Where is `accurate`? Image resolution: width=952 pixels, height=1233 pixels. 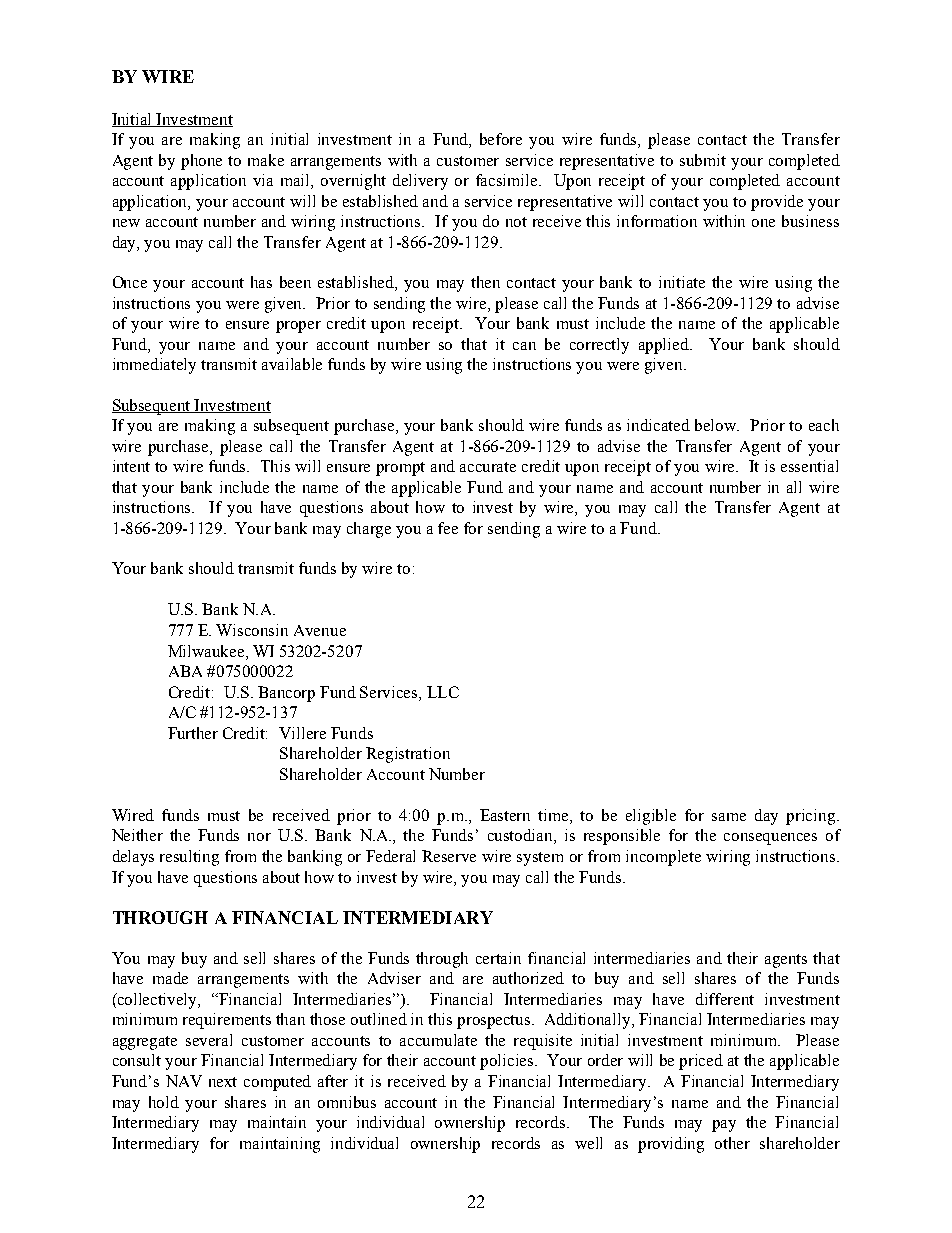 accurate is located at coordinates (488, 467).
